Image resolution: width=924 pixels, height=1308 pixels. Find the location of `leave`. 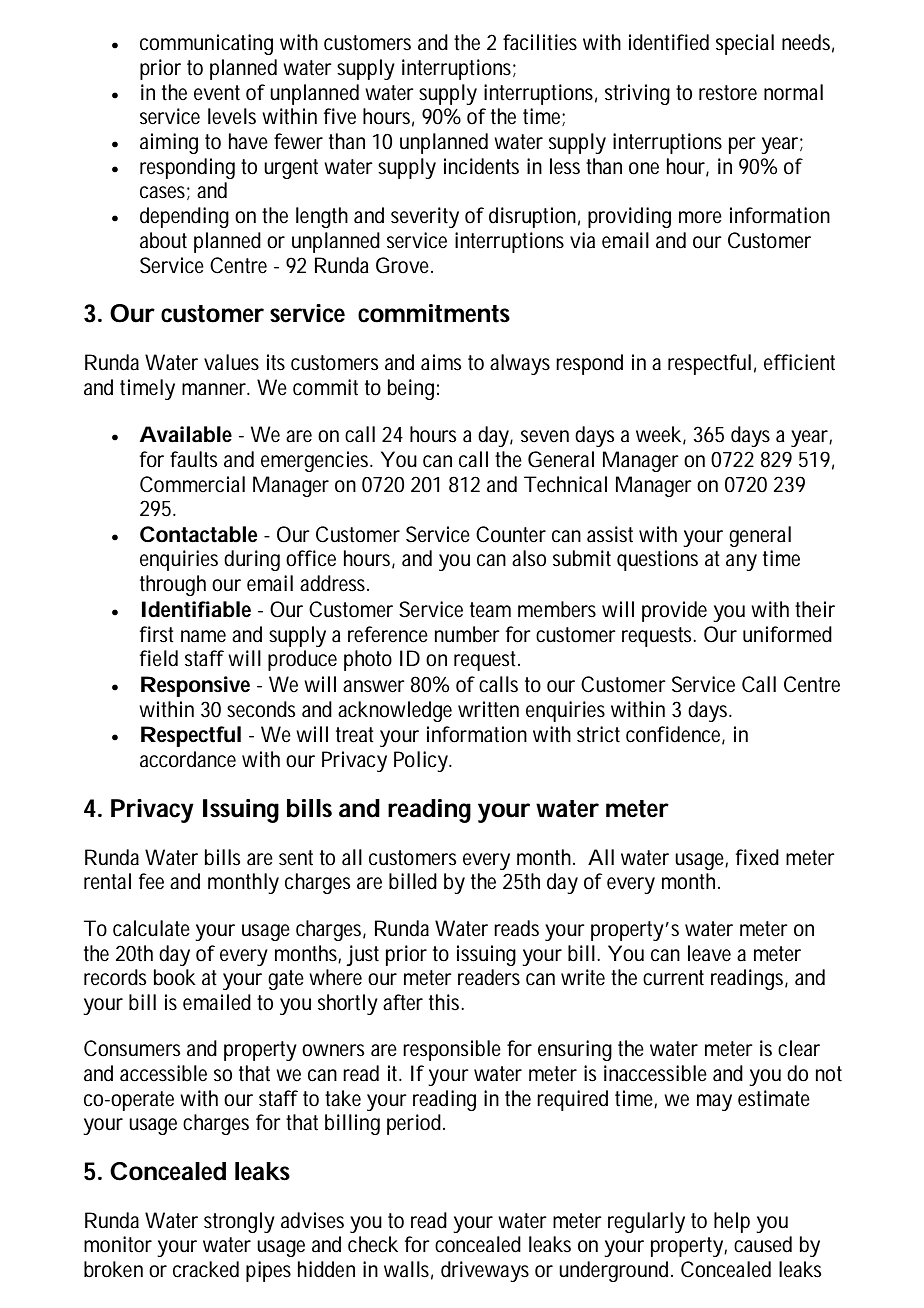

leave is located at coordinates (709, 953).
